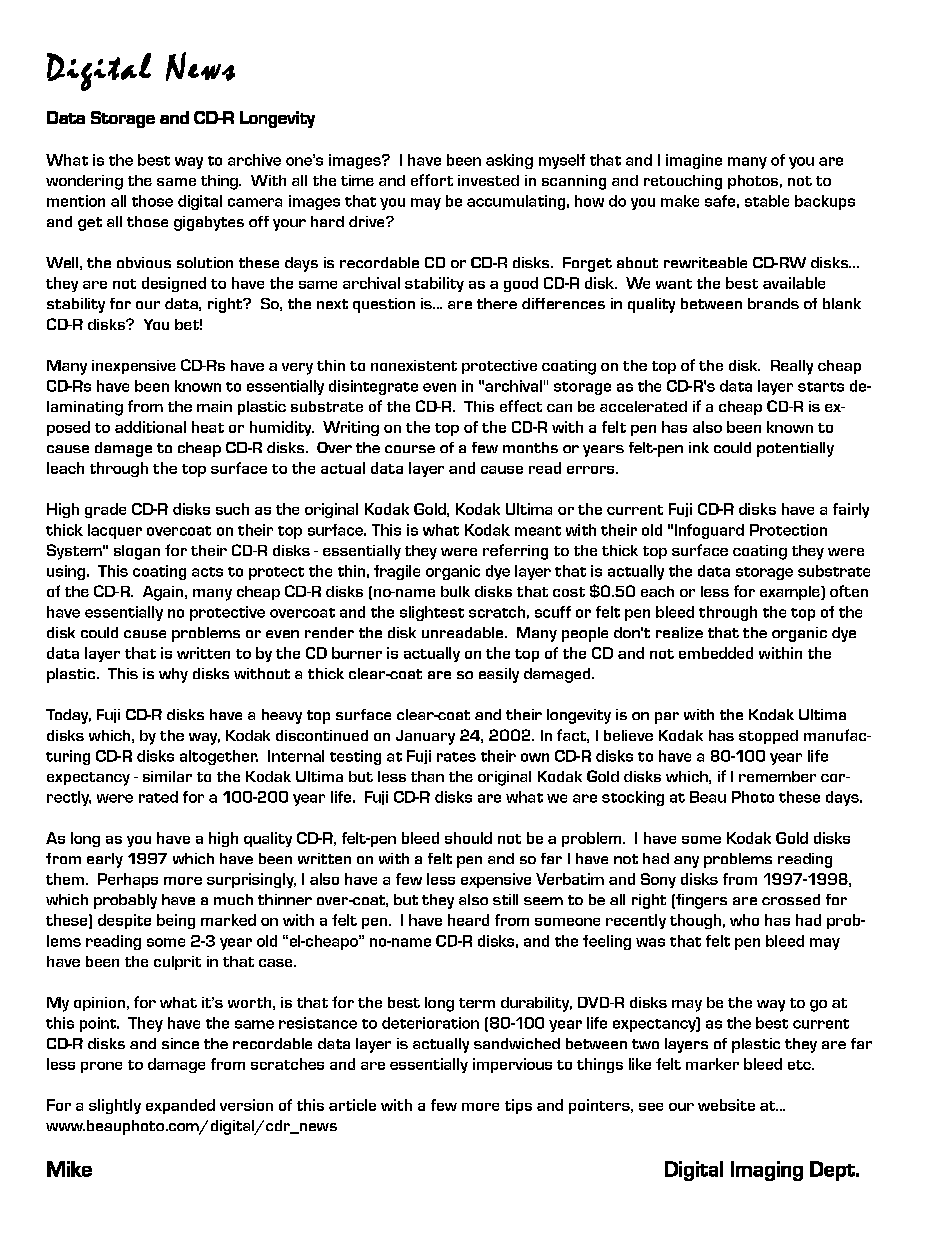  What do you see at coordinates (209, 223) in the document?
I see `gigabytes` at bounding box center [209, 223].
